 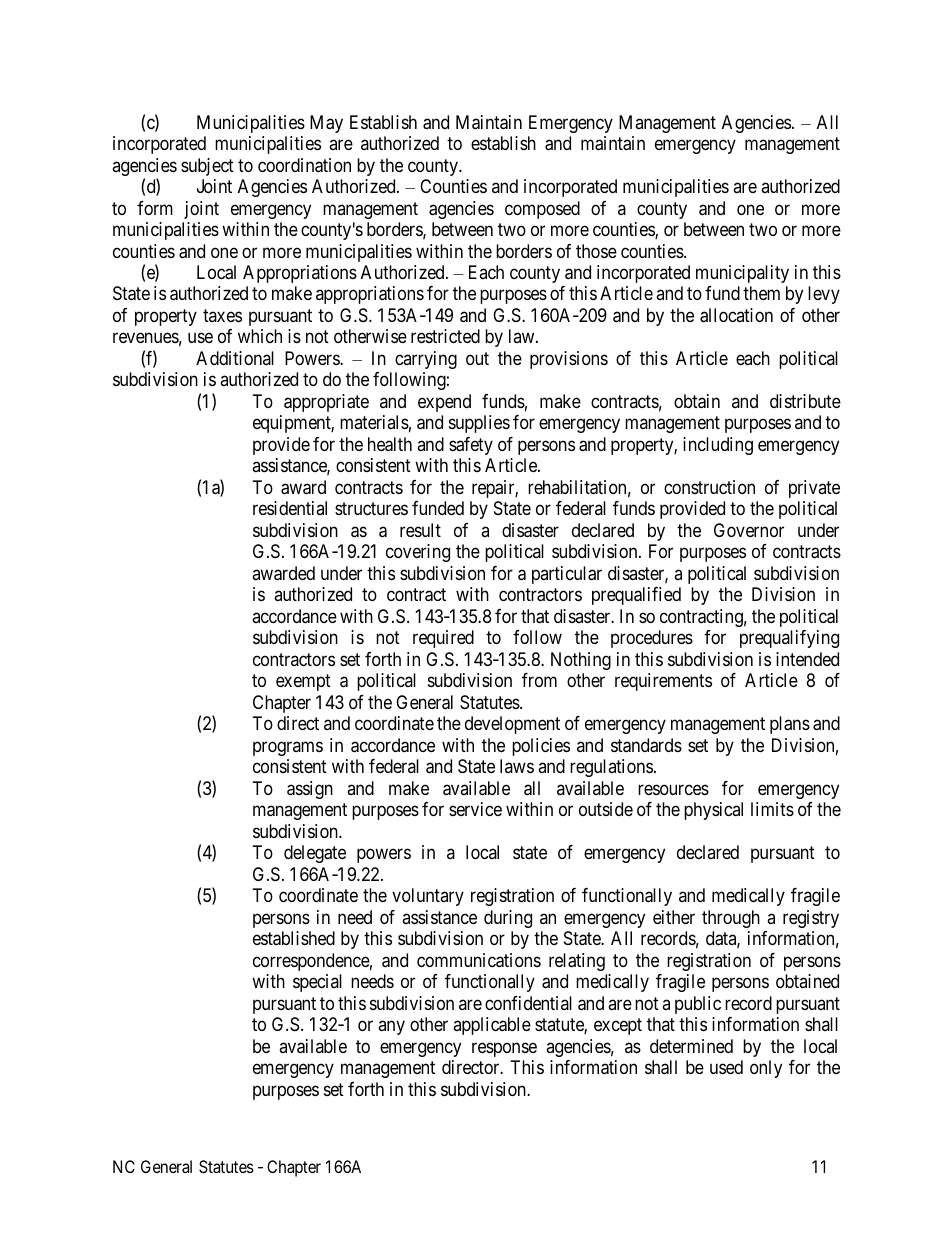 What do you see at coordinates (310, 790) in the image?
I see `assign` at bounding box center [310, 790].
